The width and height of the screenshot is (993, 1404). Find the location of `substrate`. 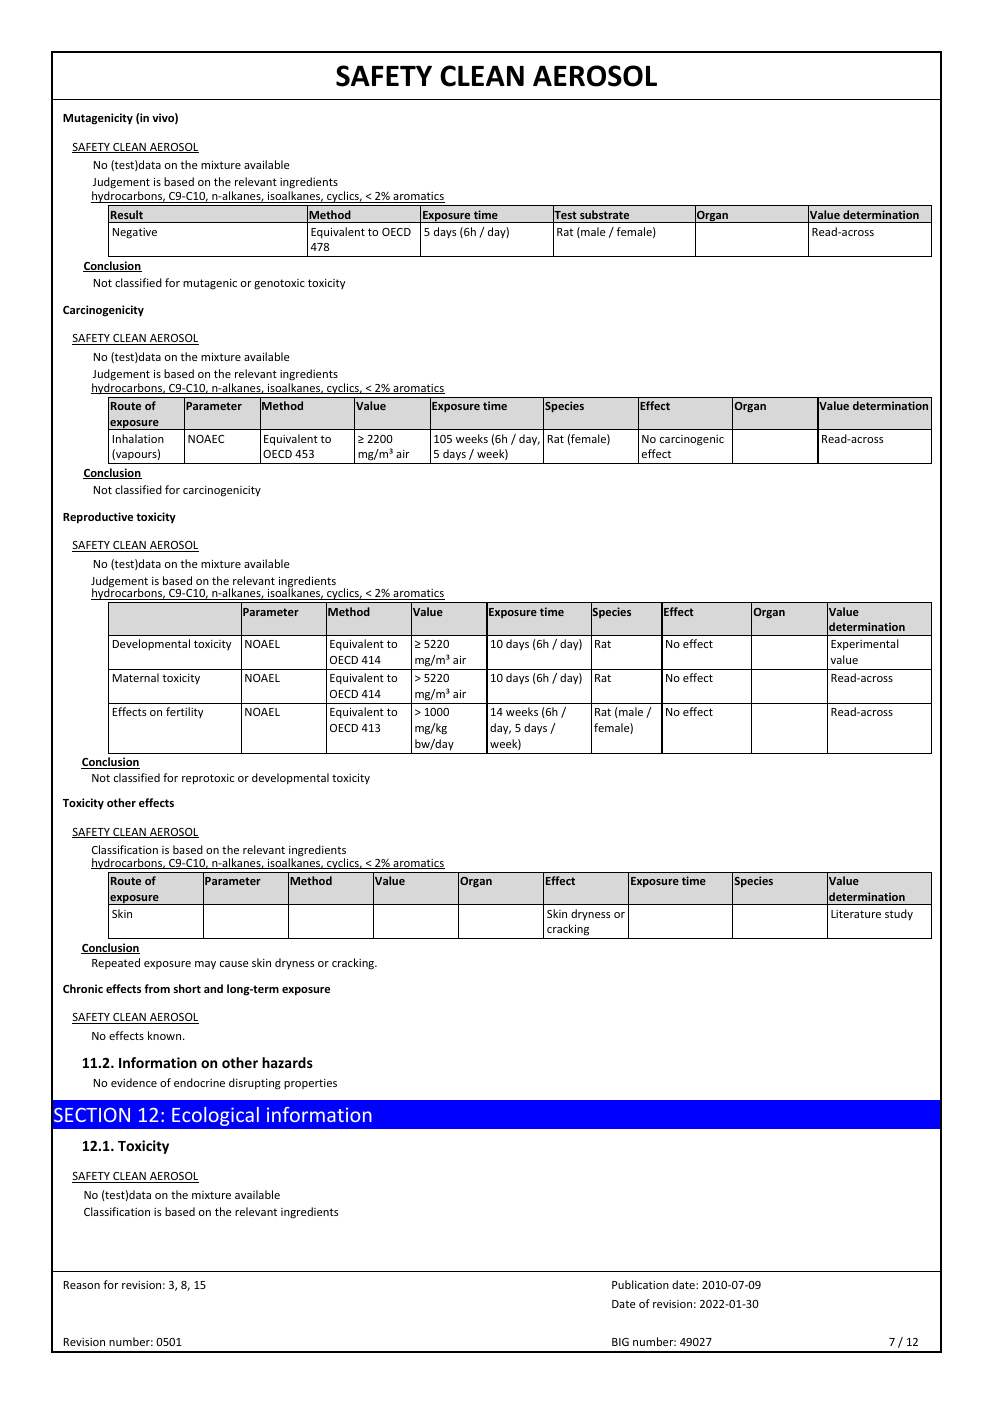

substrate is located at coordinates (604, 214).
